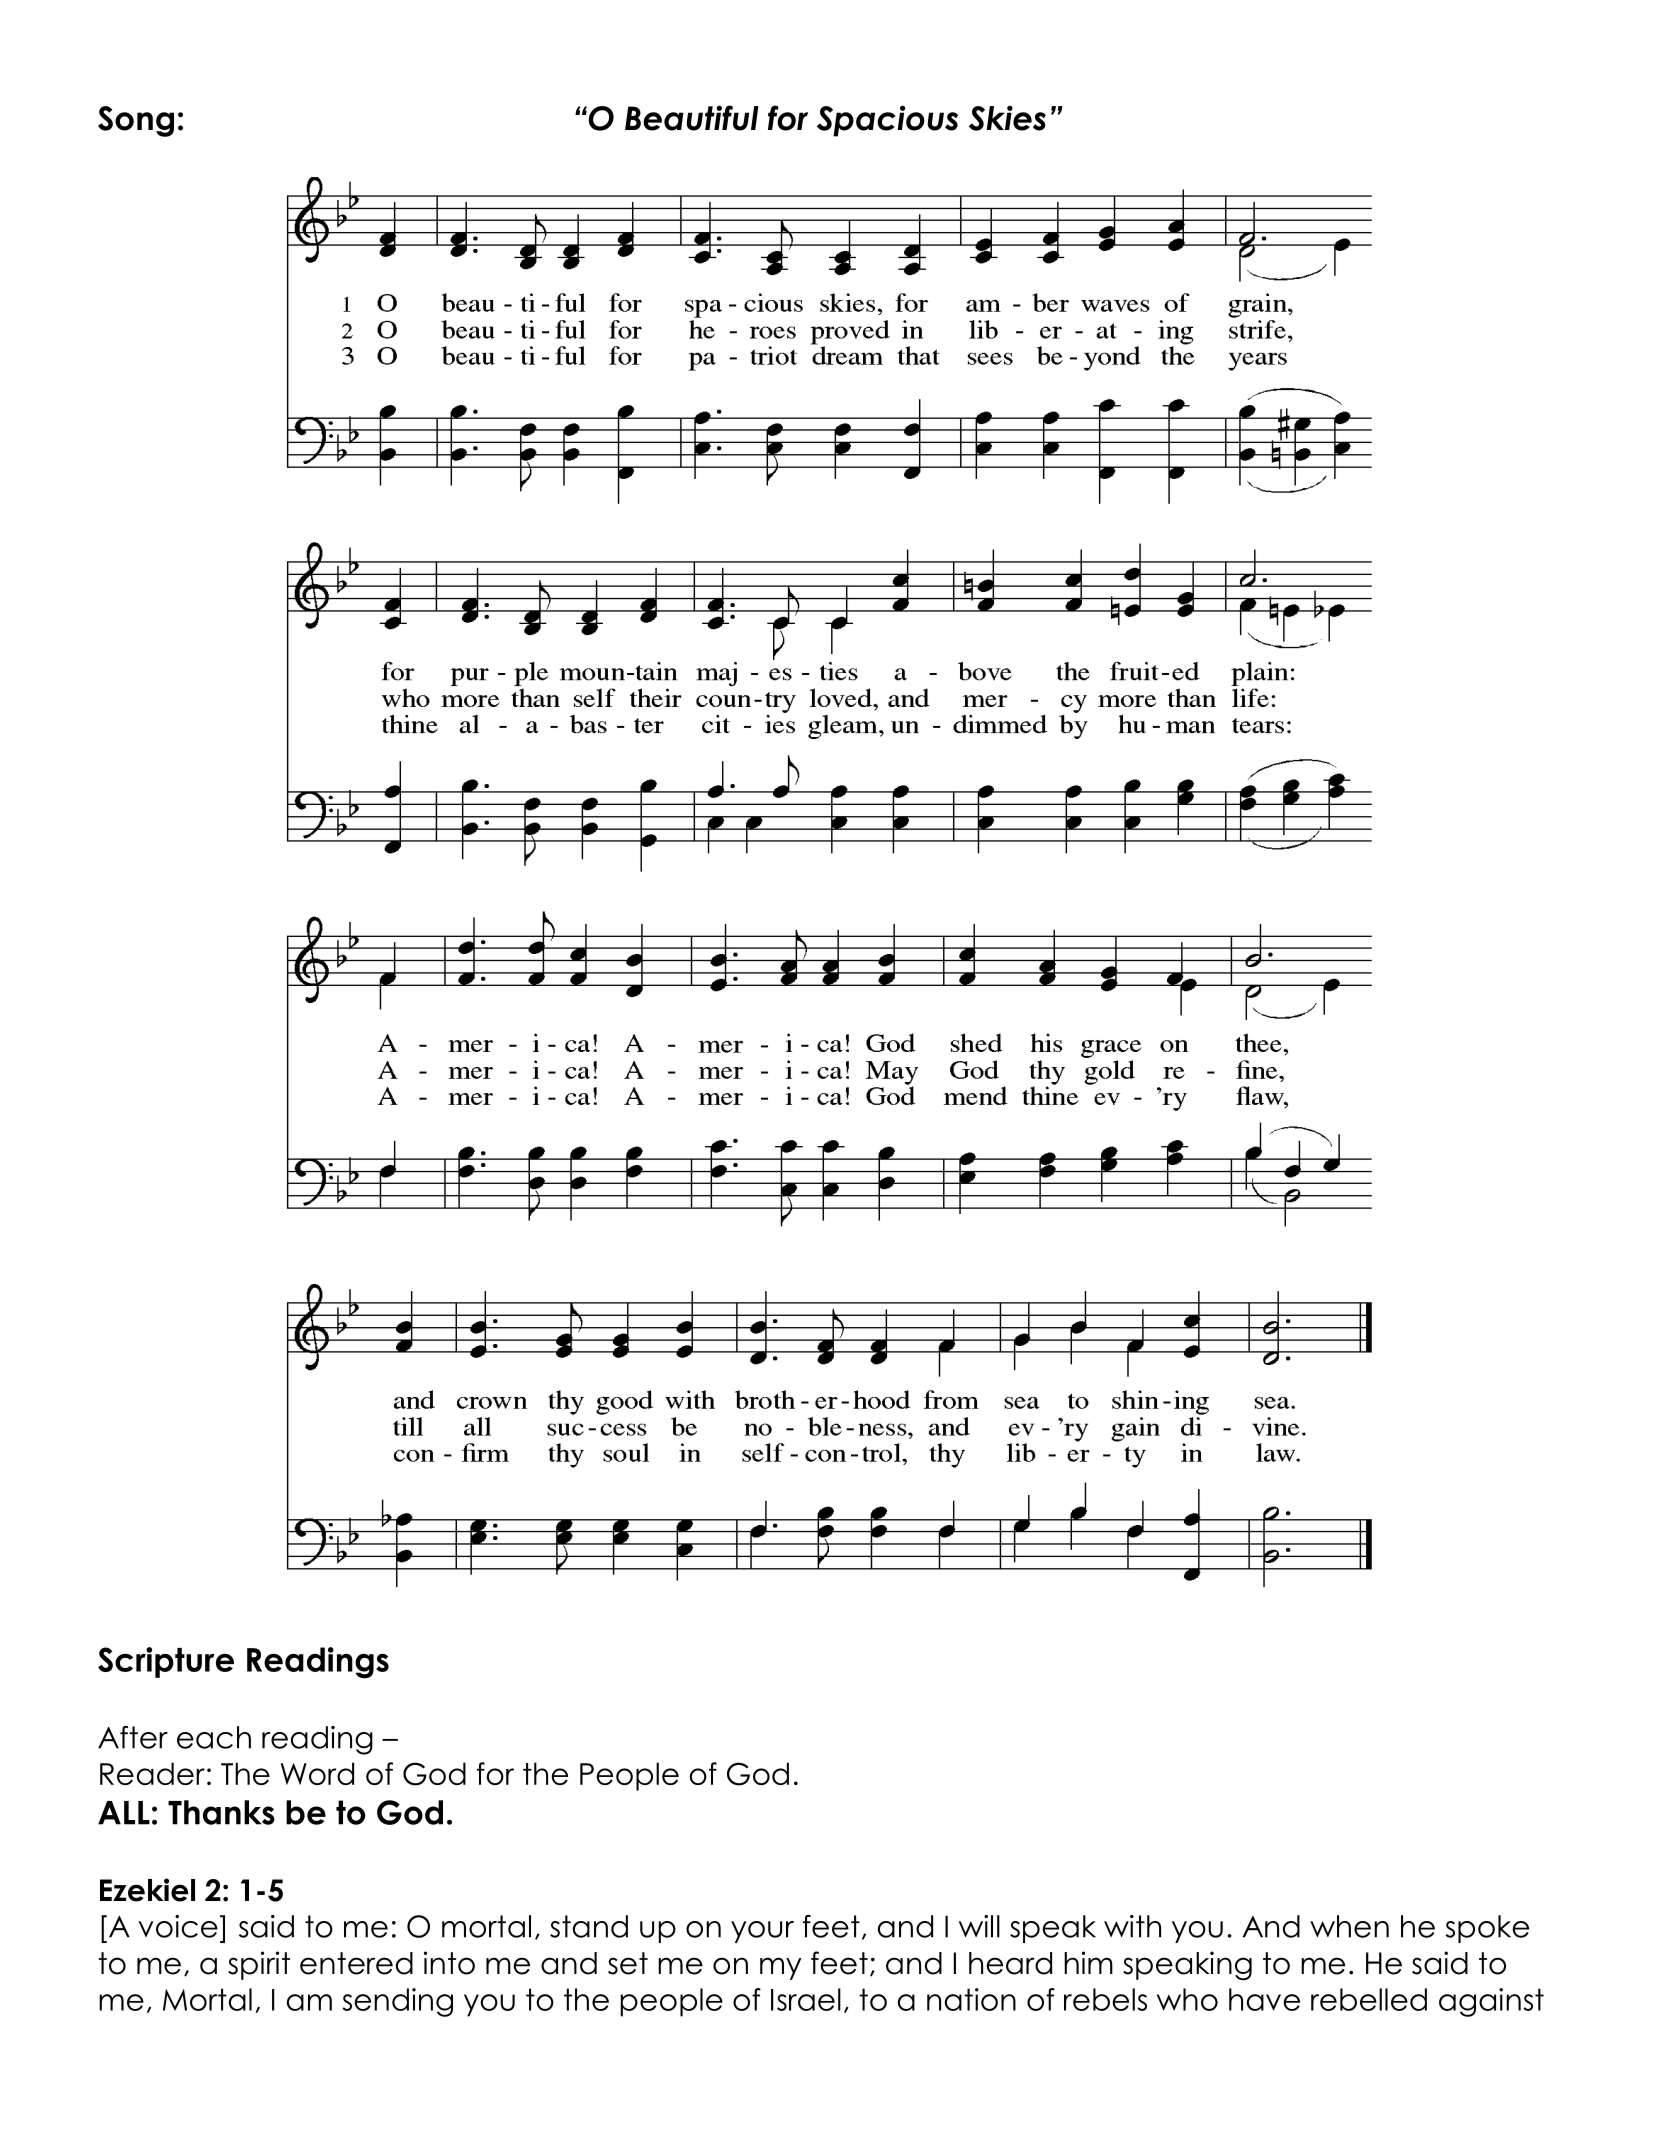  I want to click on Song, so click(136, 121).
